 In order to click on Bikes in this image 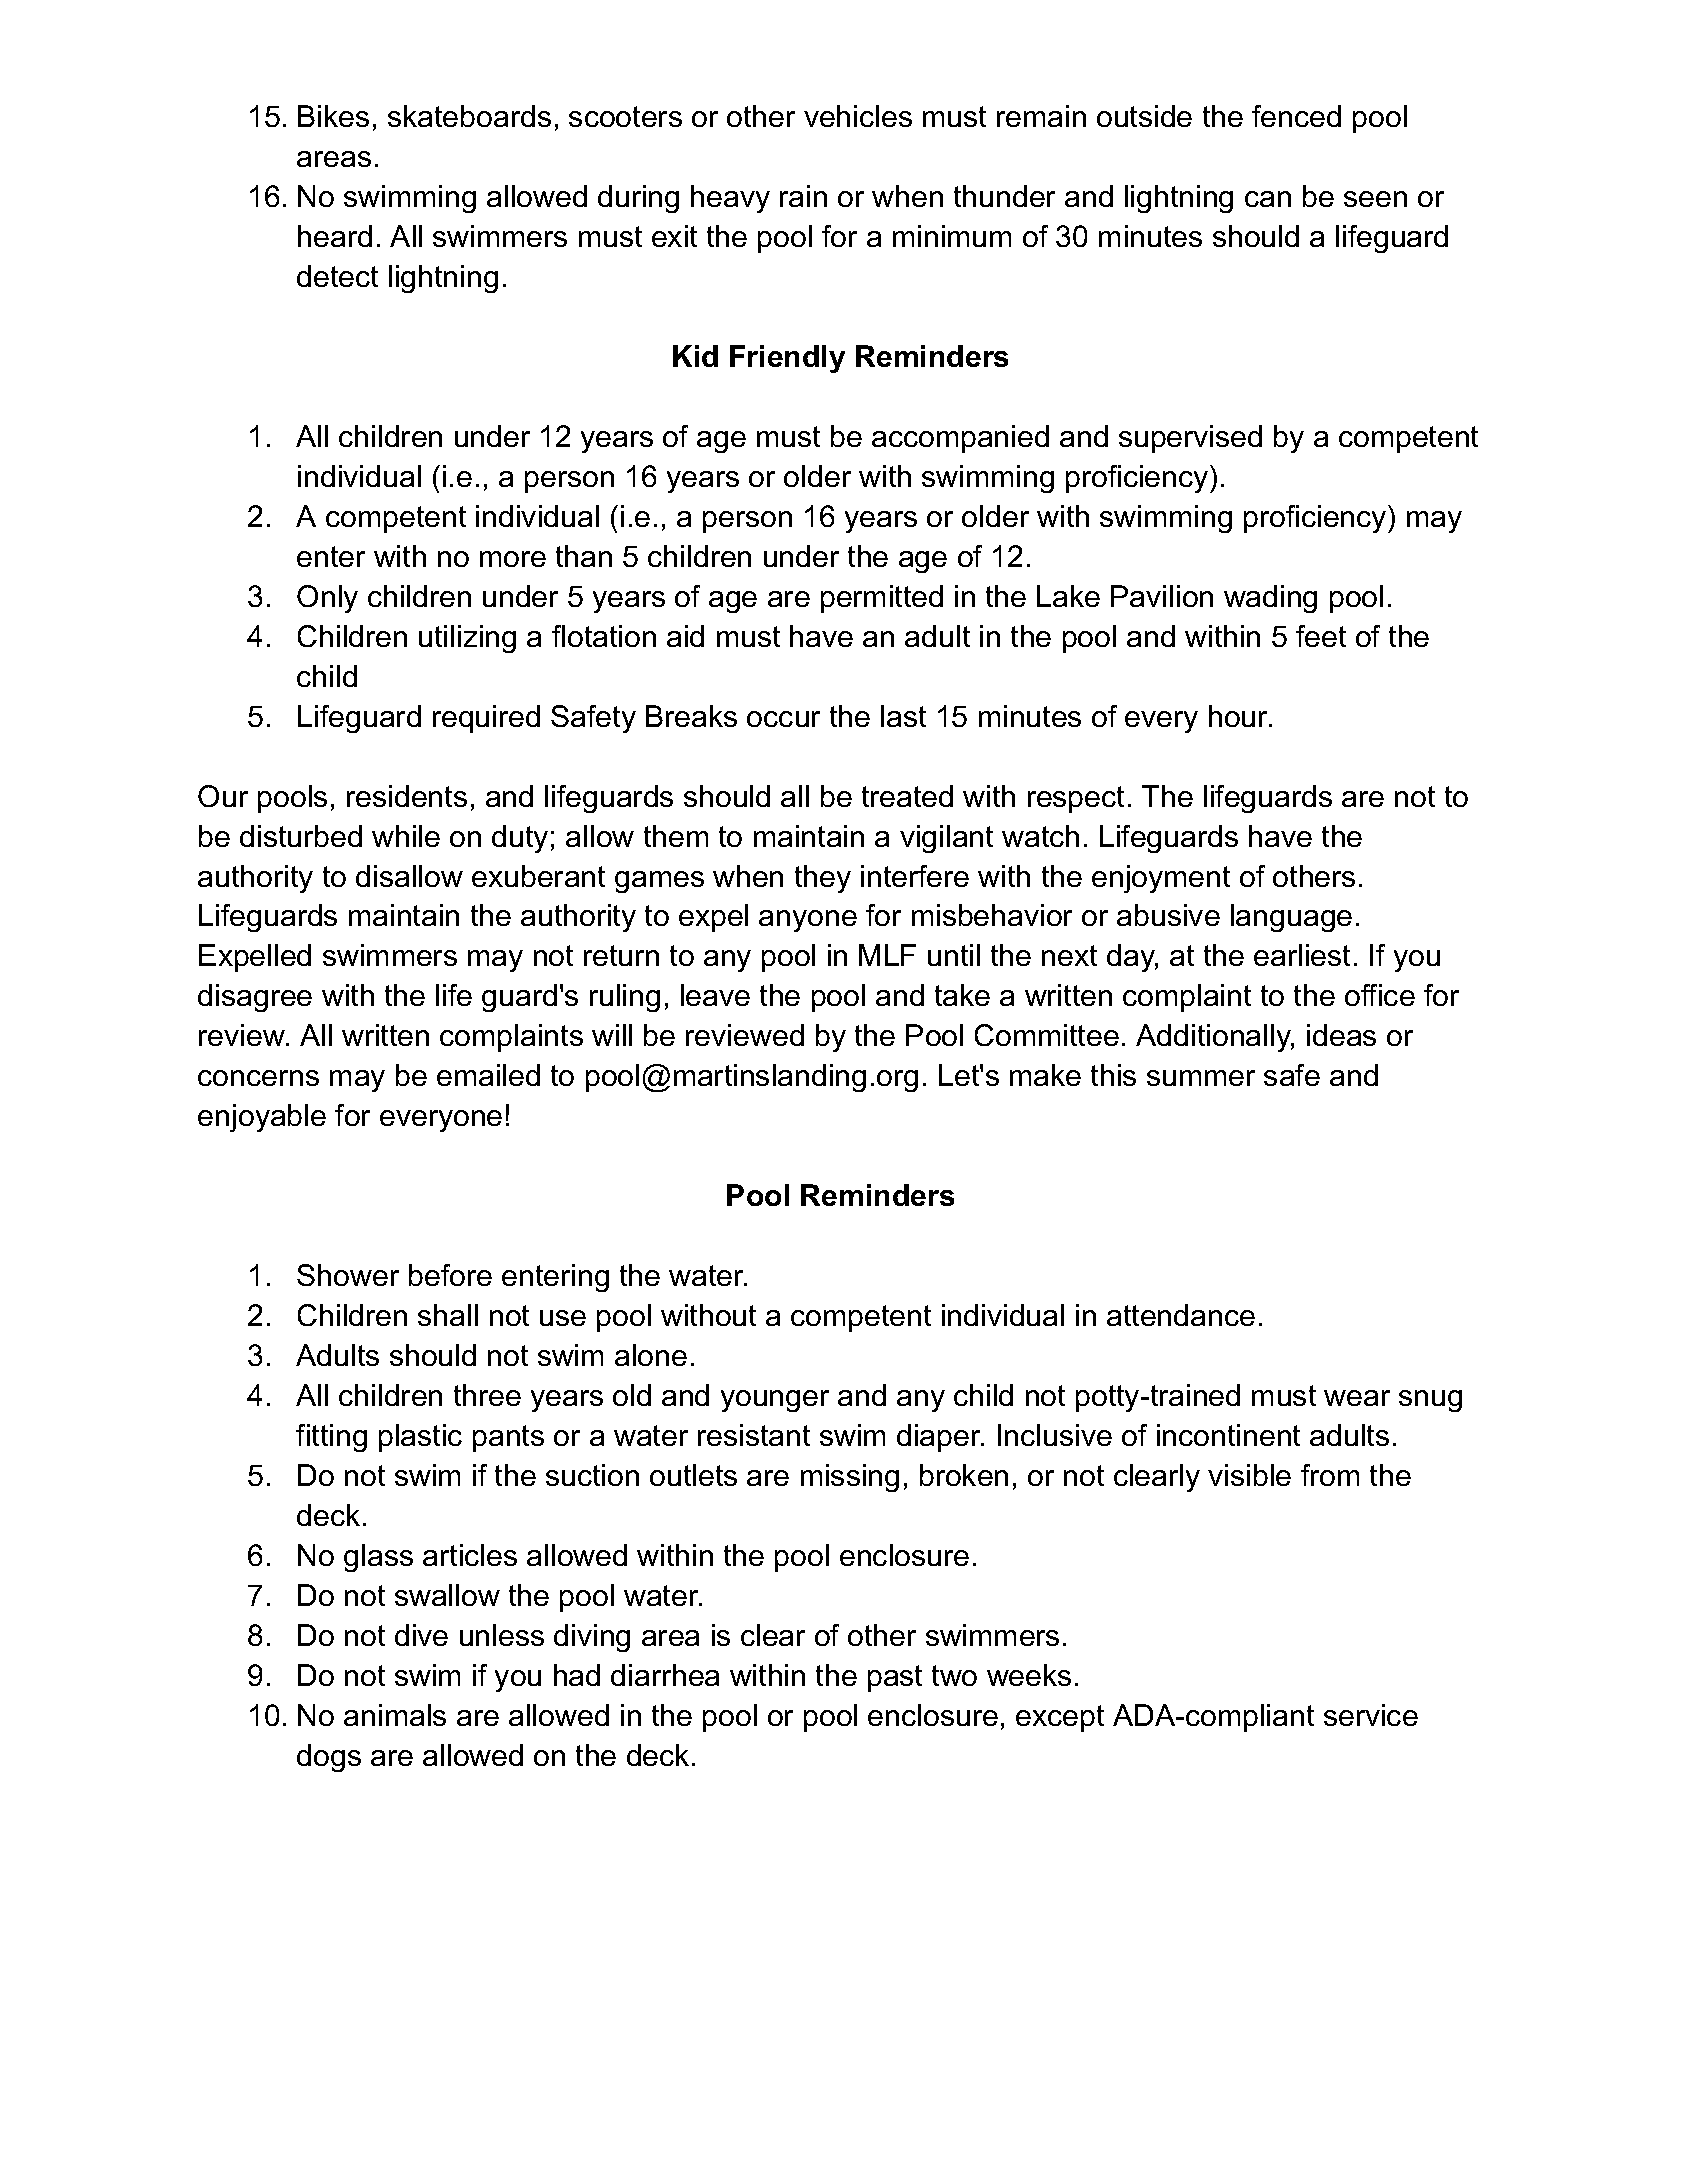, I will do `click(333, 116)`.
